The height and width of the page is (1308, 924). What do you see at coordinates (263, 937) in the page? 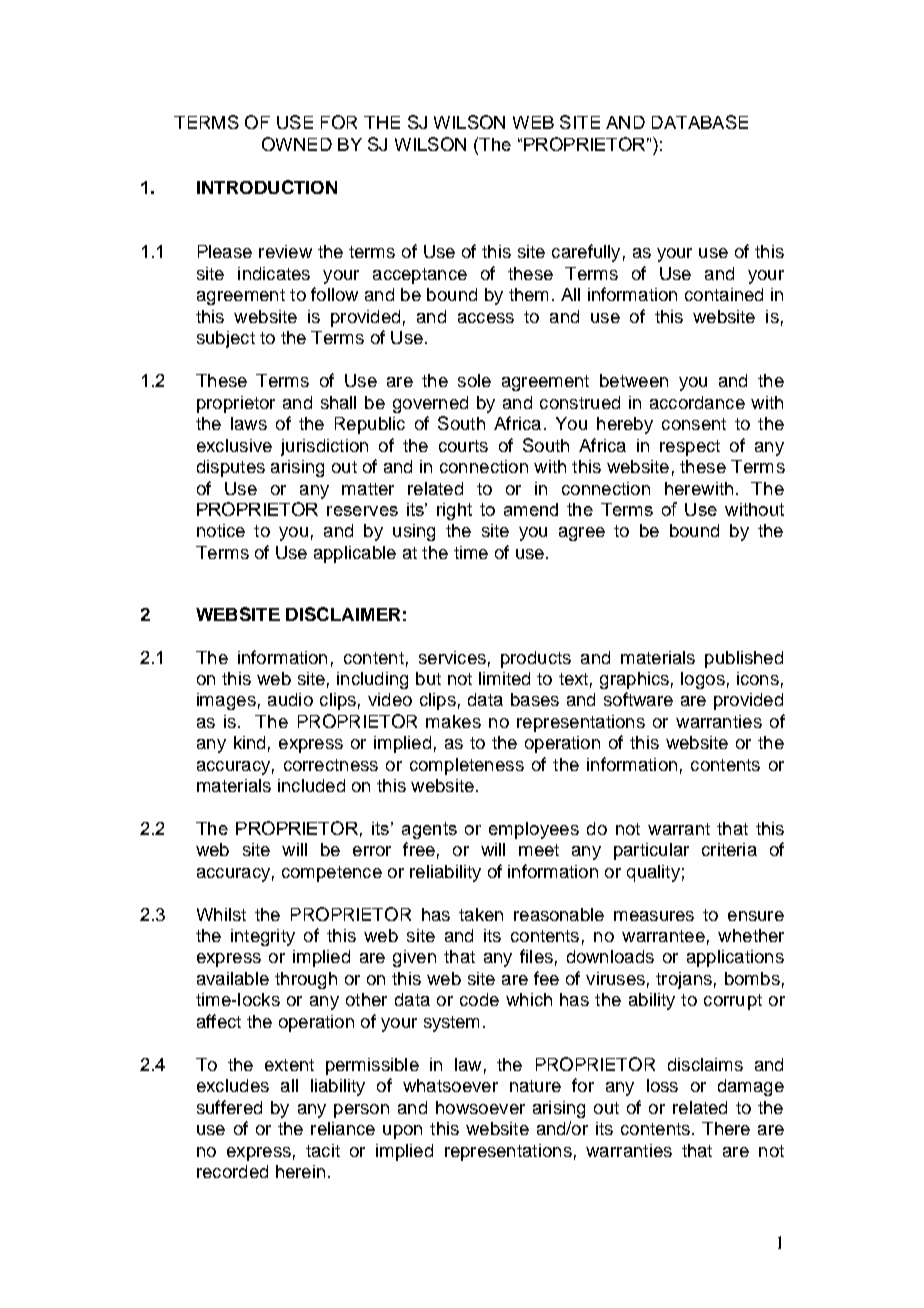
I see `integrity` at bounding box center [263, 937].
